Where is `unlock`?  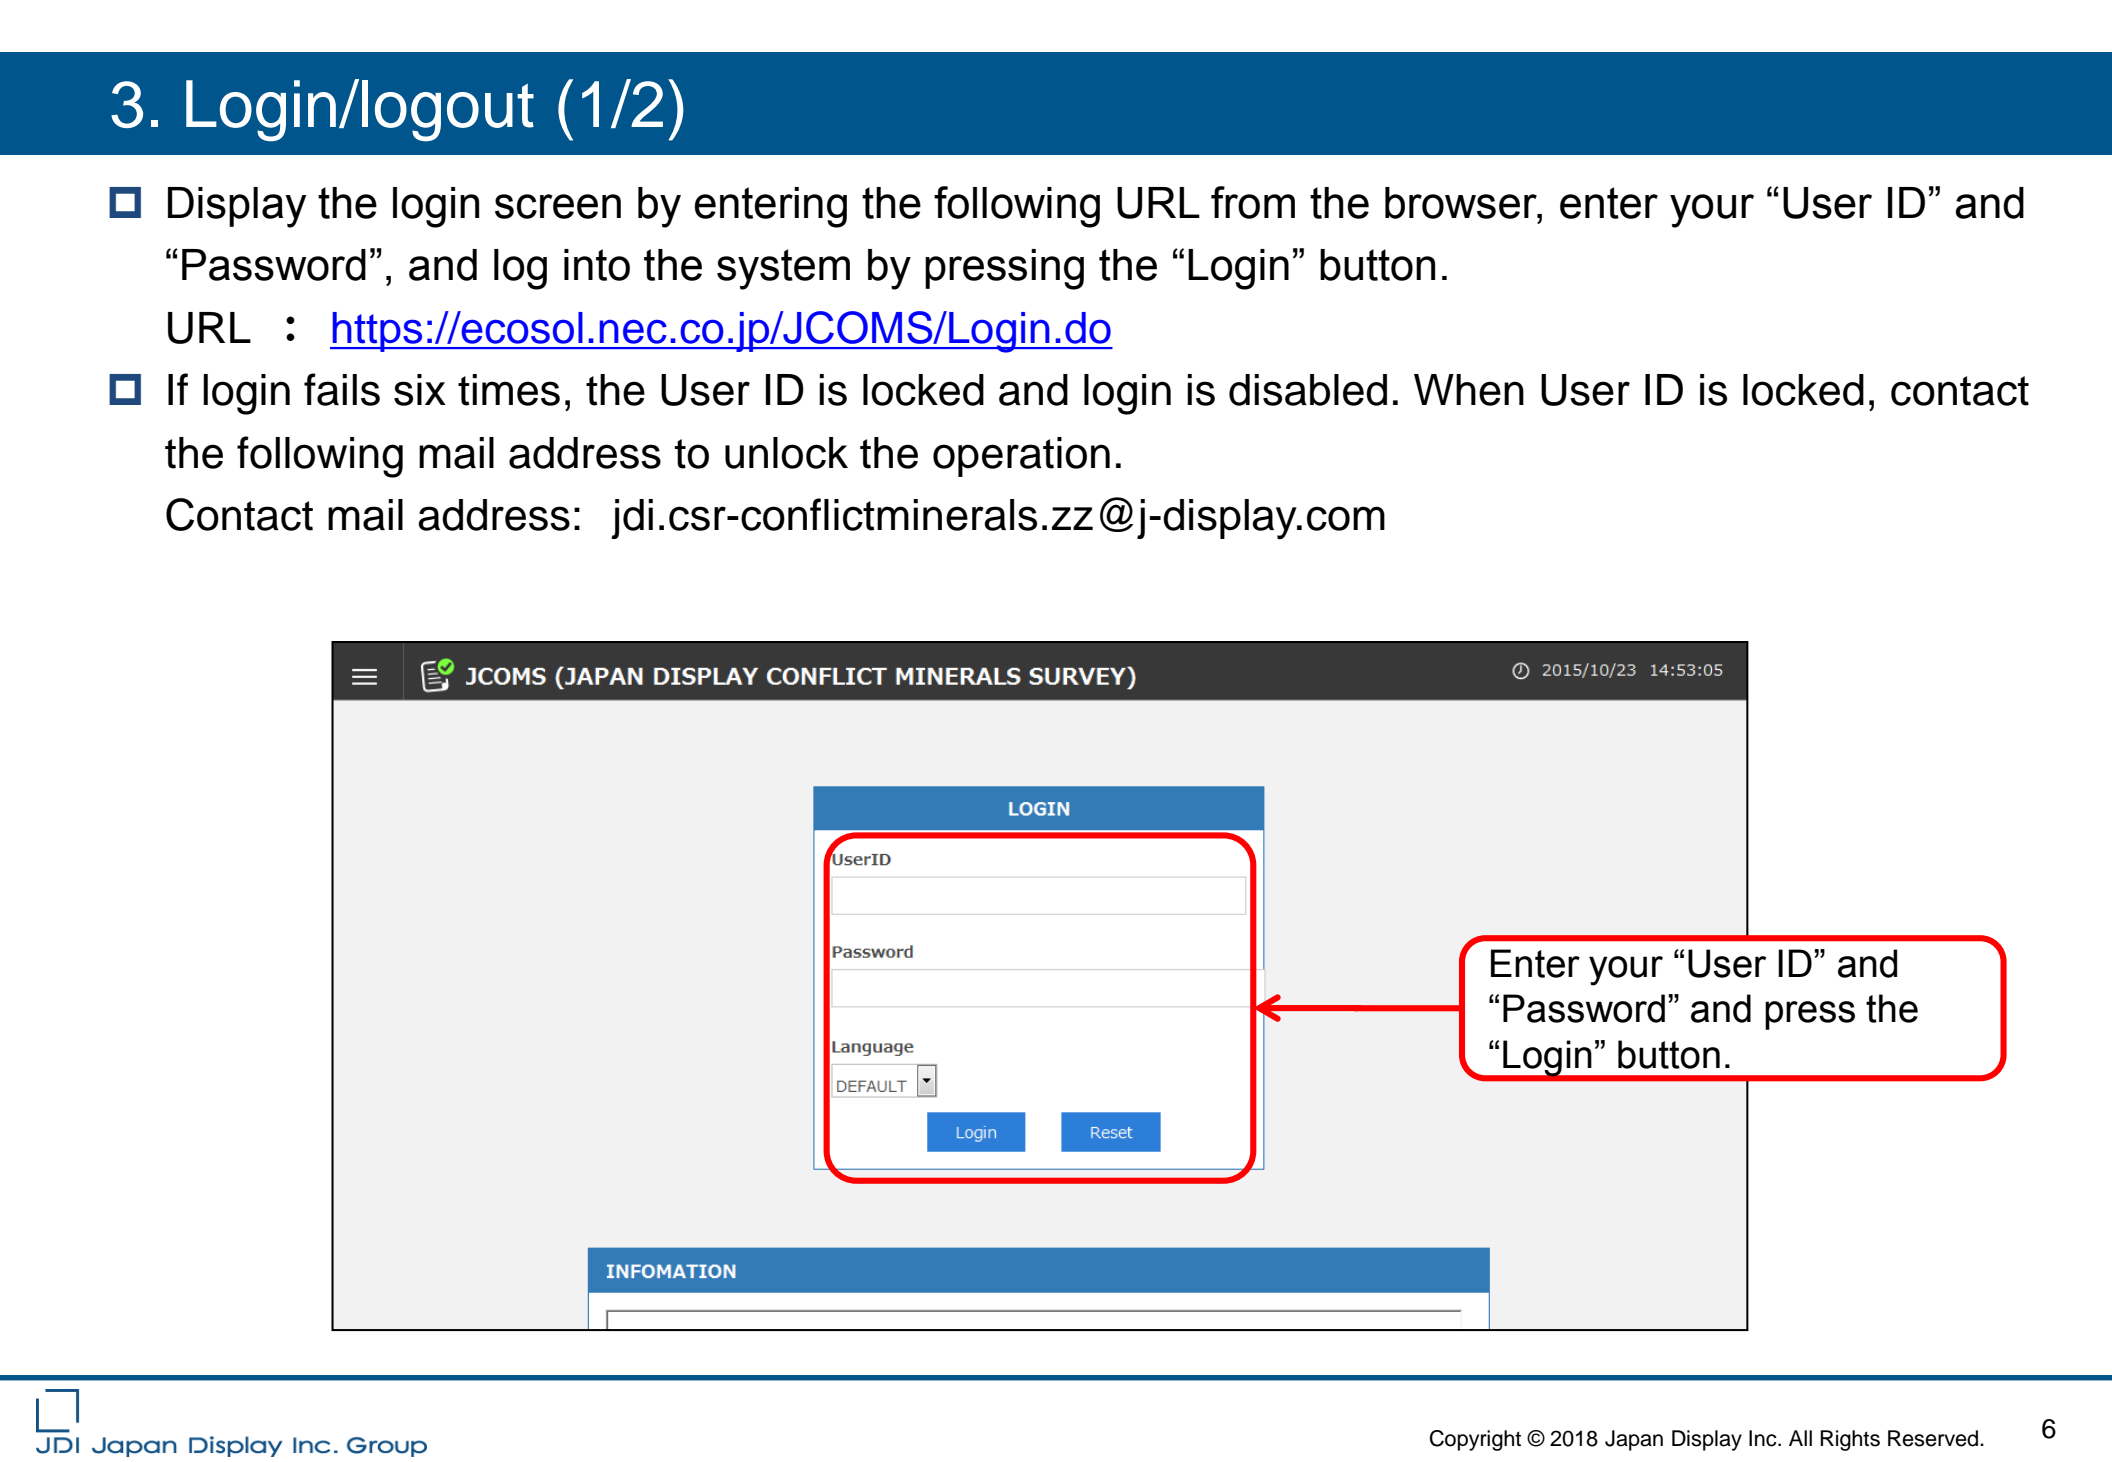 unlock is located at coordinates (786, 453).
